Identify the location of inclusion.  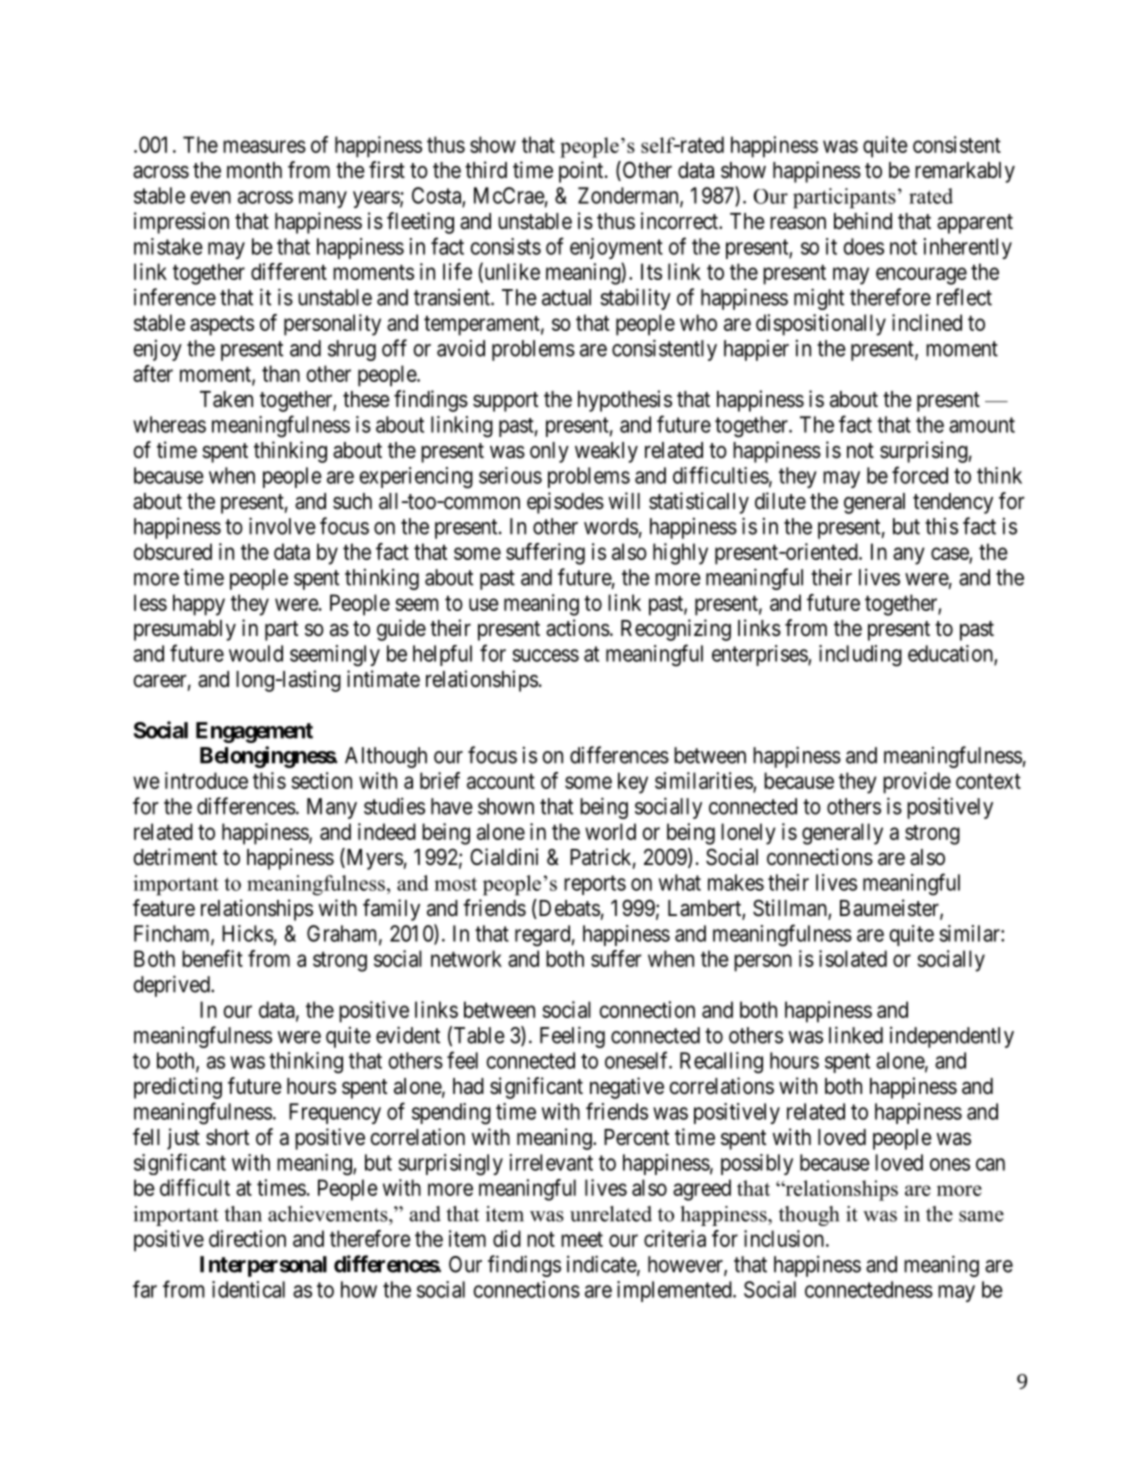
(785, 1238).
